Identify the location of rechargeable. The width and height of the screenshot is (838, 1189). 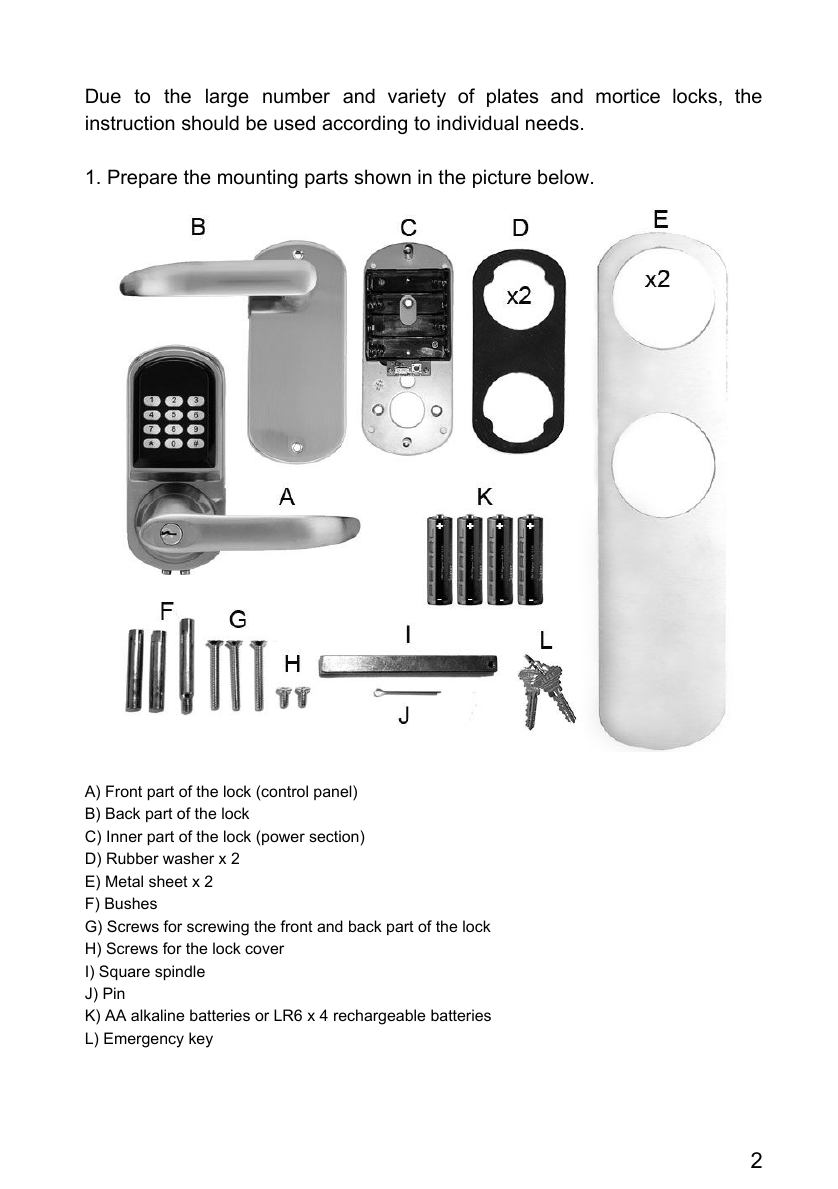
(379, 1017).
